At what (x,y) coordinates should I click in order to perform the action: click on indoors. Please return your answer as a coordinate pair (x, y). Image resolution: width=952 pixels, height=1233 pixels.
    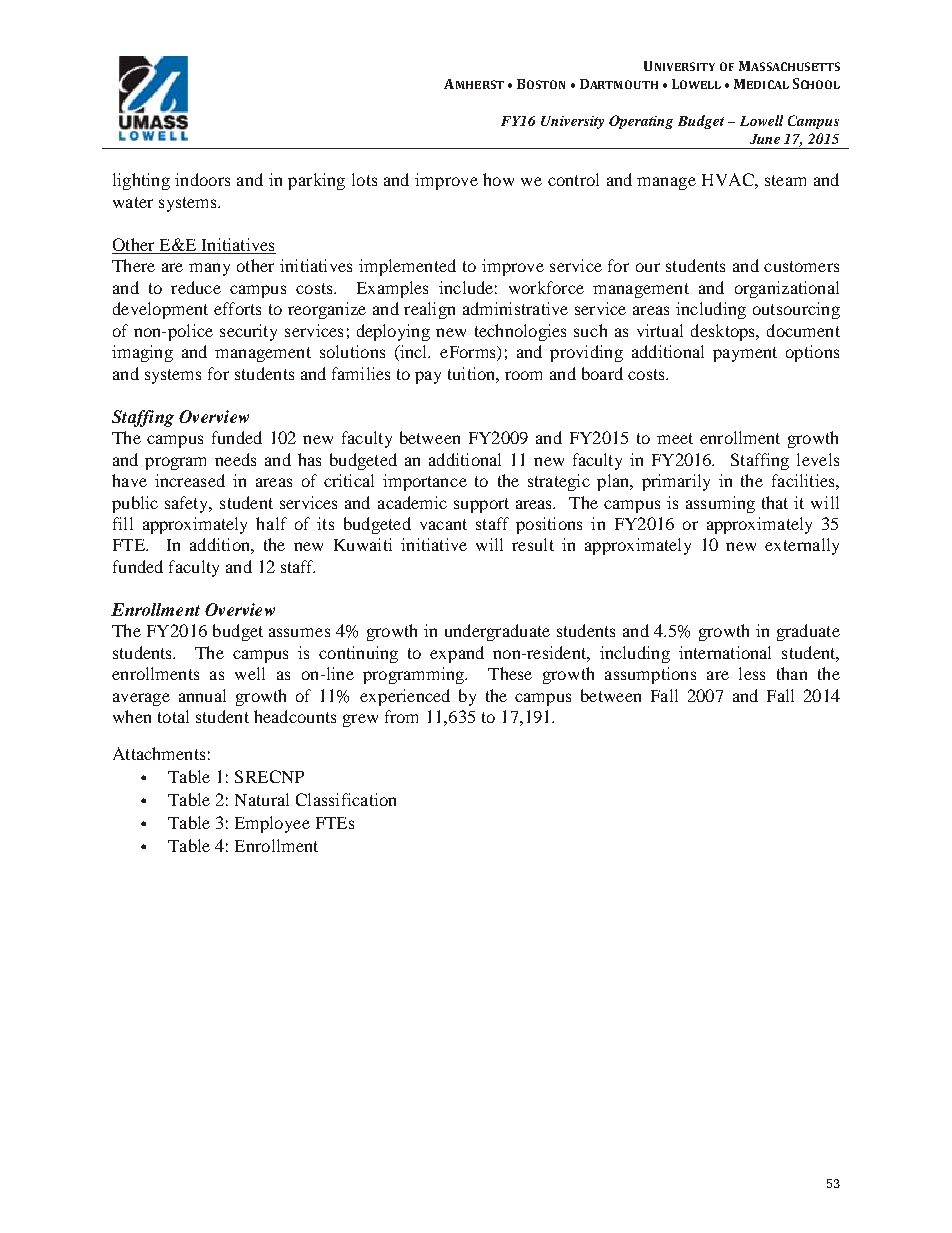
    Looking at the image, I should click on (202, 179).
